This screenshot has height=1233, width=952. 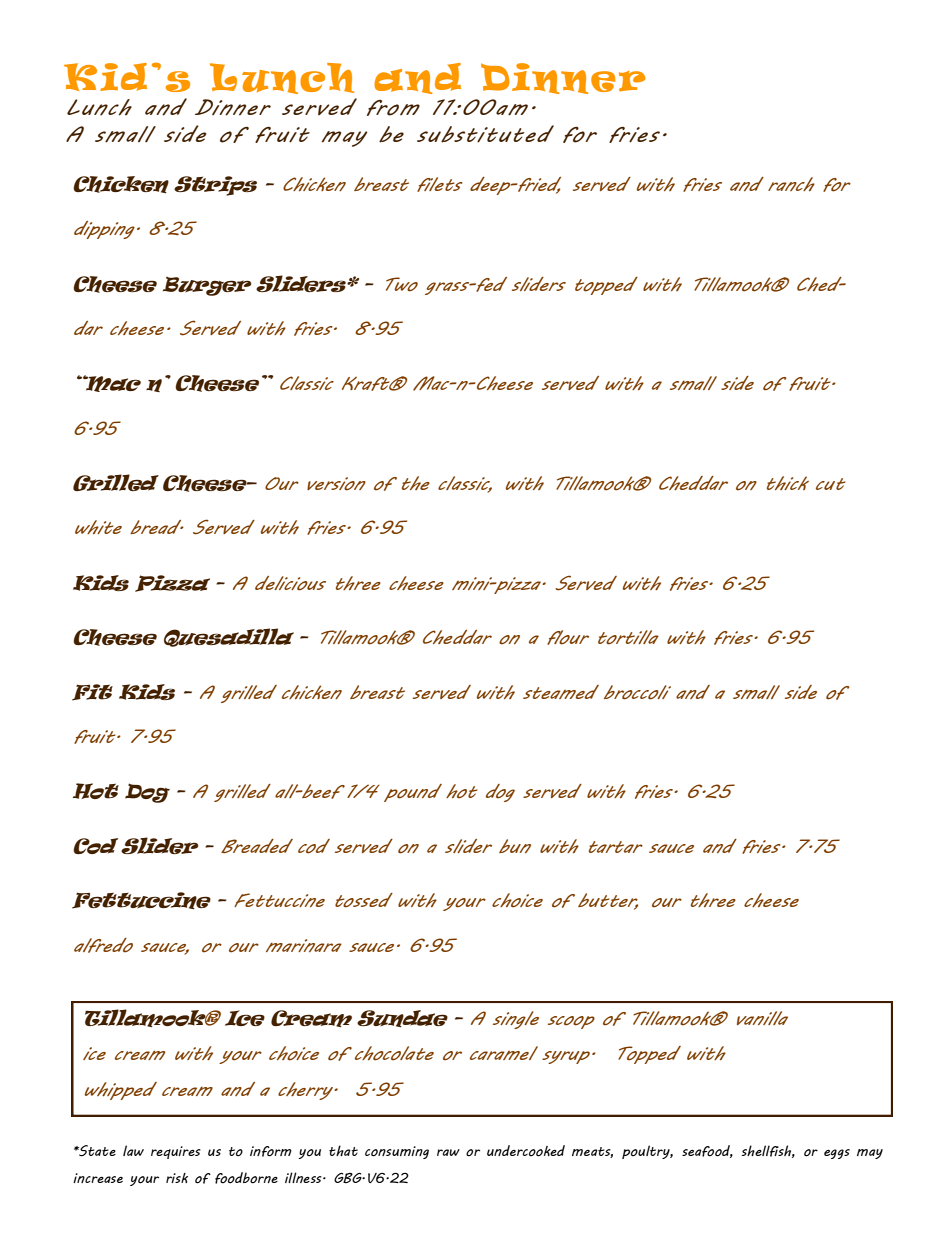 What do you see at coordinates (133, 1150) in the screenshot?
I see `law` at bounding box center [133, 1150].
